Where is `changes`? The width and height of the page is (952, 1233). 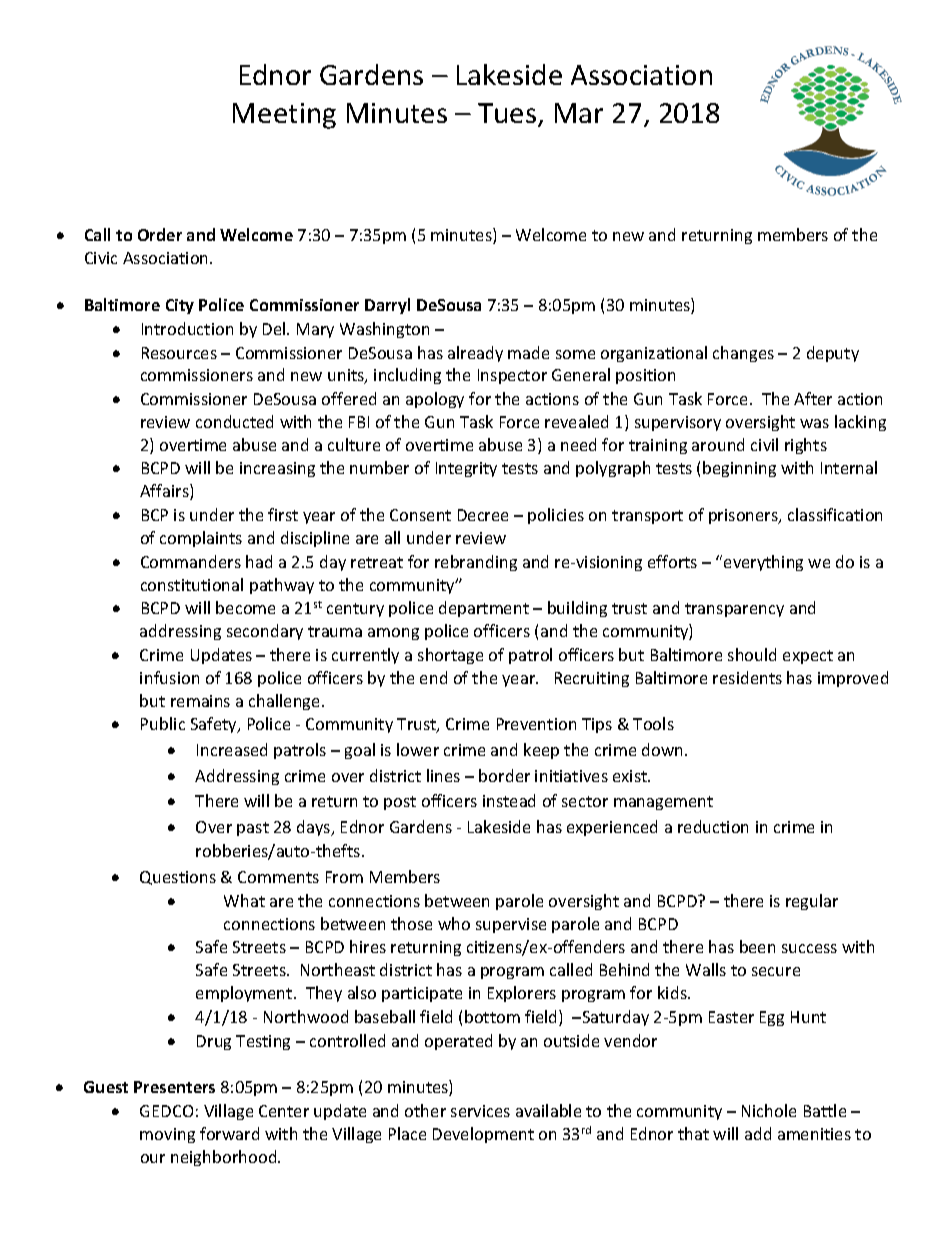 changes is located at coordinates (743, 354).
